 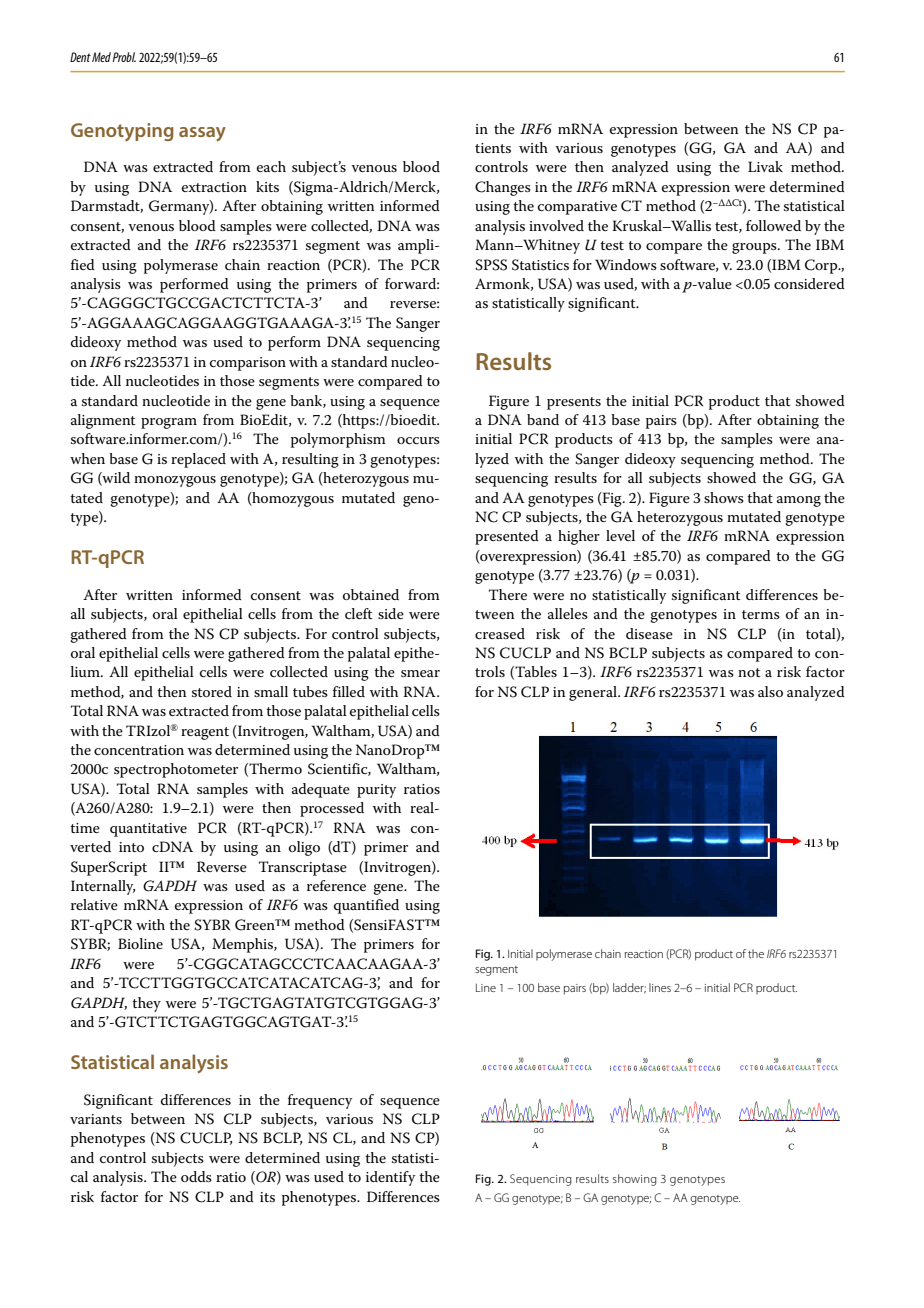 What do you see at coordinates (418, 440) in the image?
I see `occurs` at bounding box center [418, 440].
